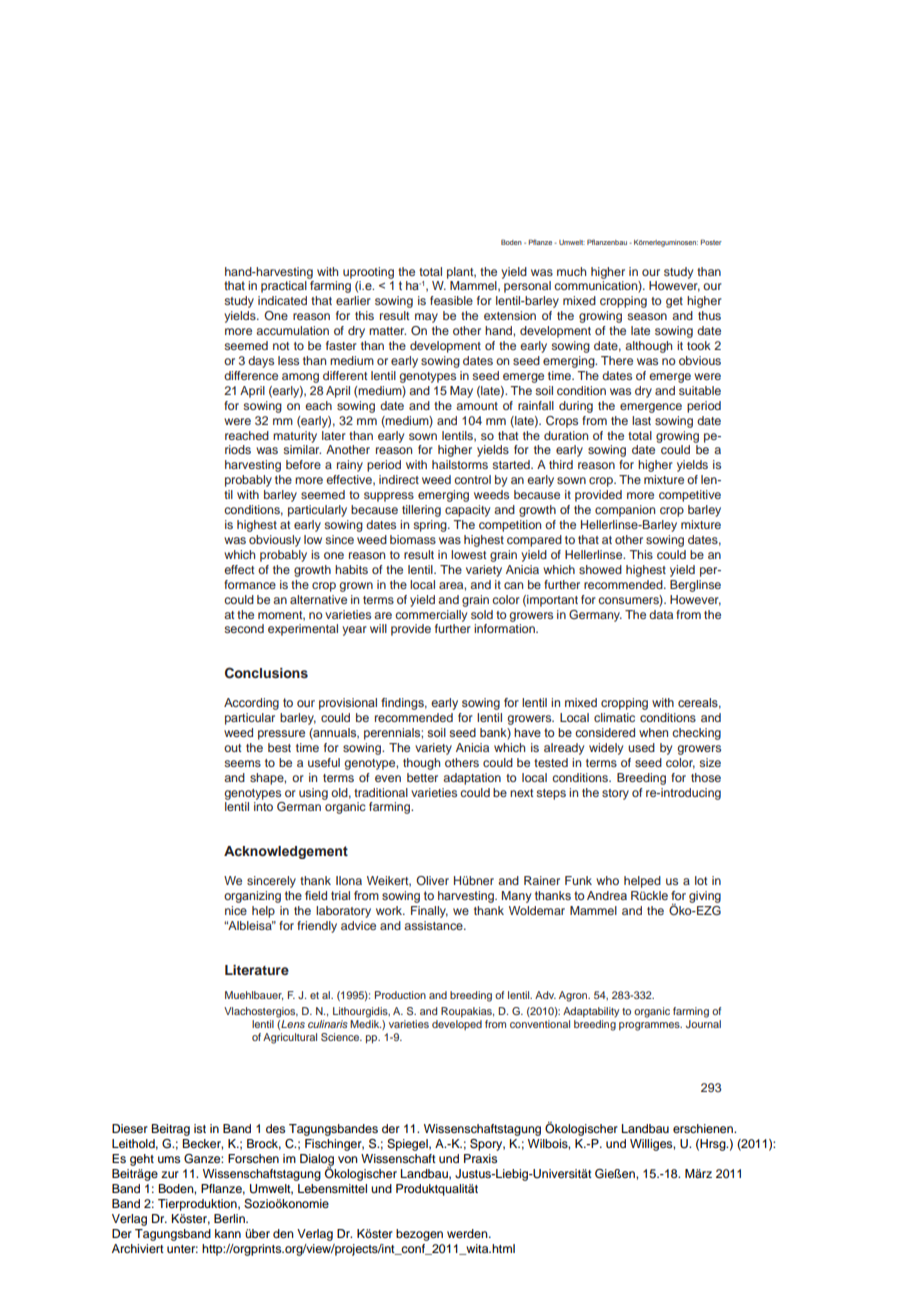  Describe the element at coordinates (230, 1218) in the screenshot. I see `Berlin` at that location.
